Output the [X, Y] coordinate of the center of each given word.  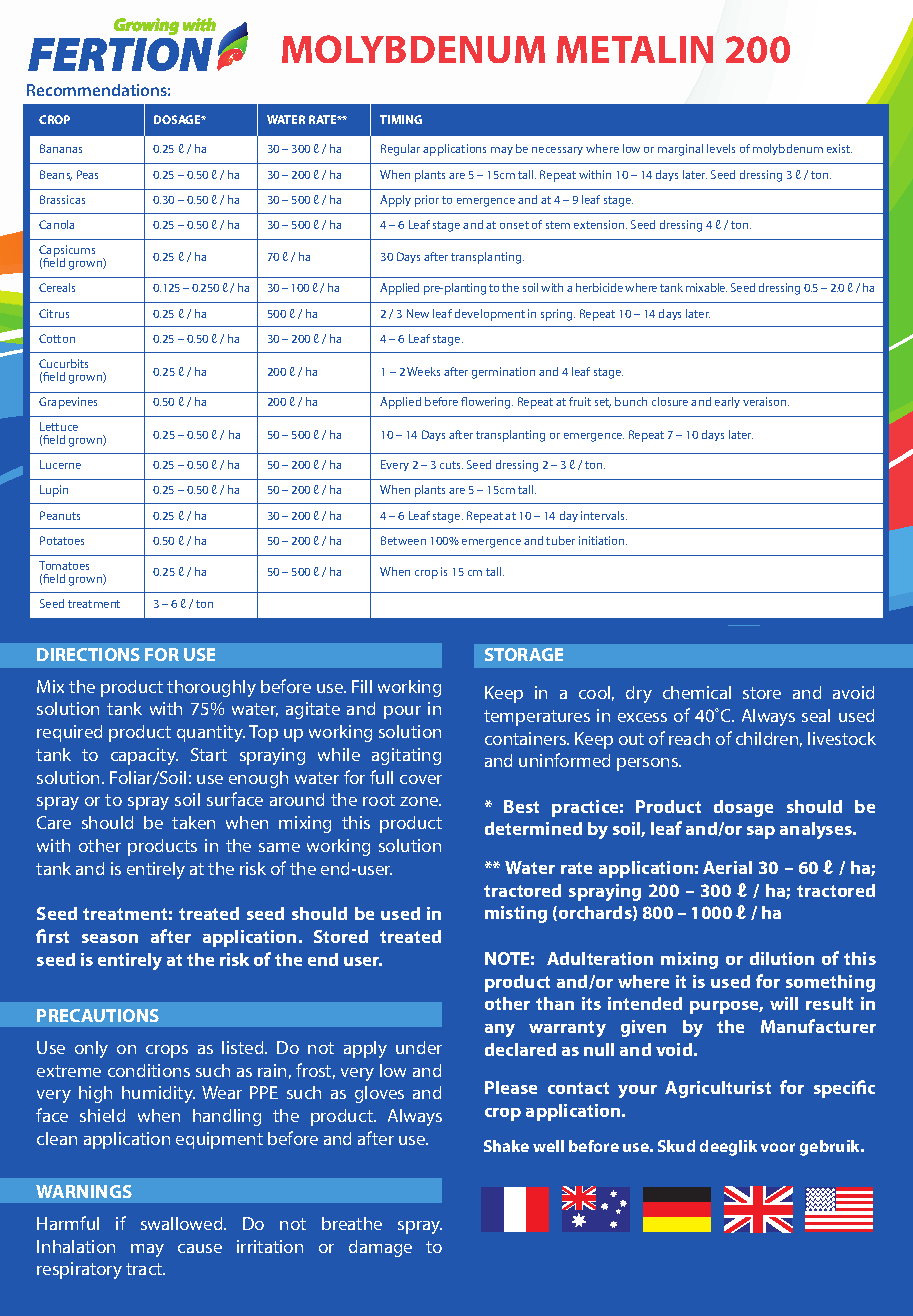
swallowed [183, 1223]
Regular [400, 150]
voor [778, 1147]
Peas [87, 174]
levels [721, 148]
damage [380, 1248]
